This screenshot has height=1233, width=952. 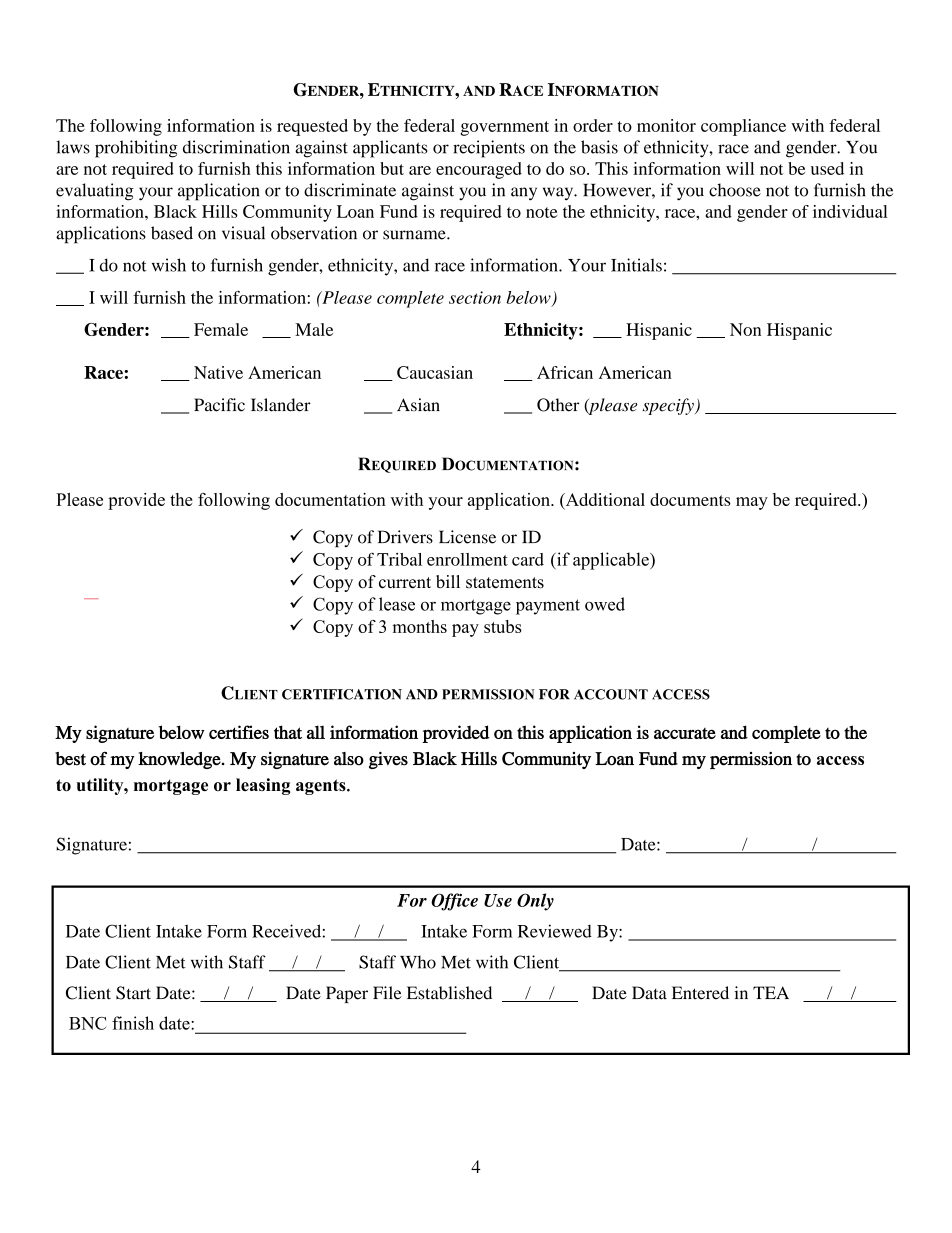 What do you see at coordinates (475, 297) in the screenshot?
I see `section` at bounding box center [475, 297].
